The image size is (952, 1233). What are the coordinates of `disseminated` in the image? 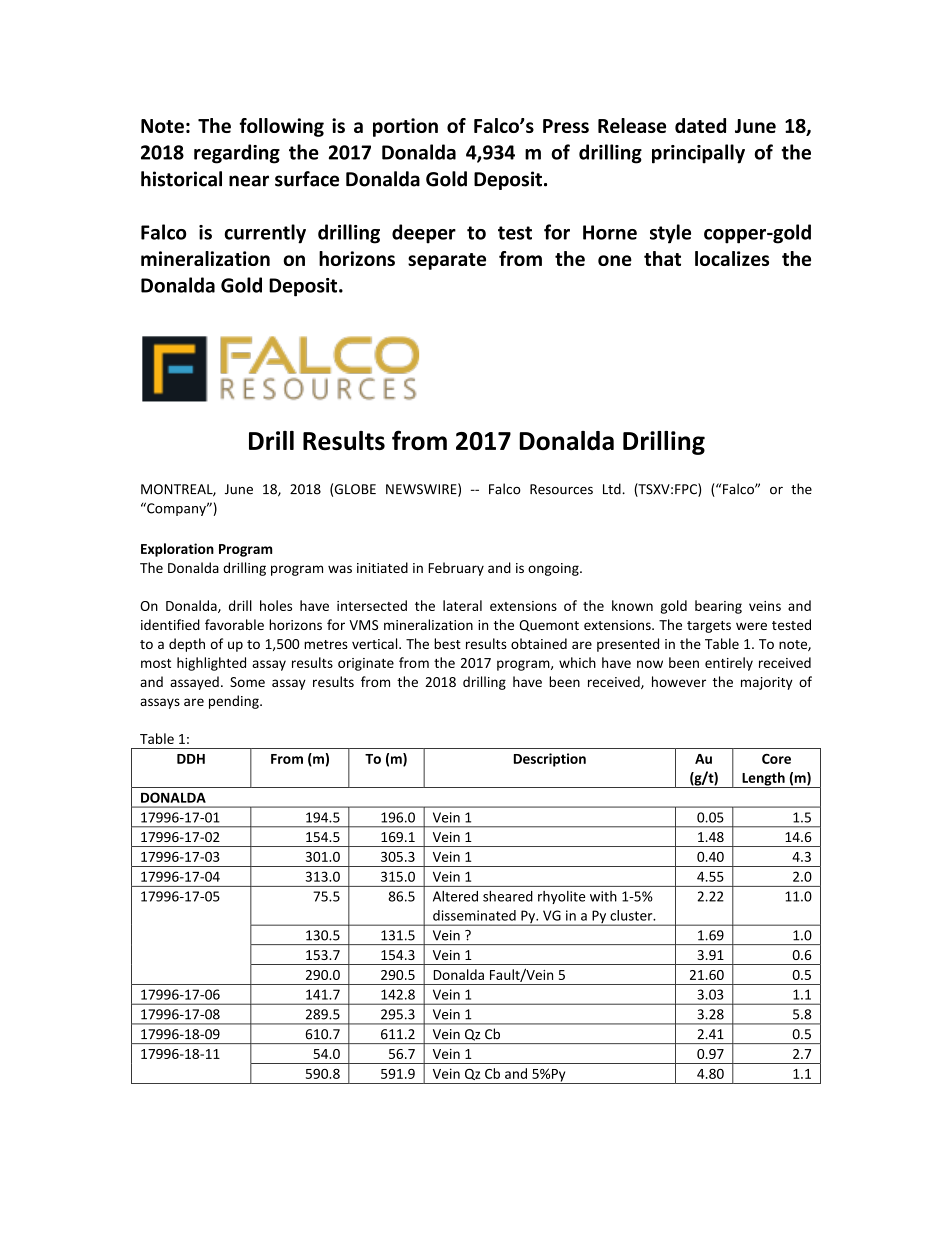 It's located at (474, 915).
